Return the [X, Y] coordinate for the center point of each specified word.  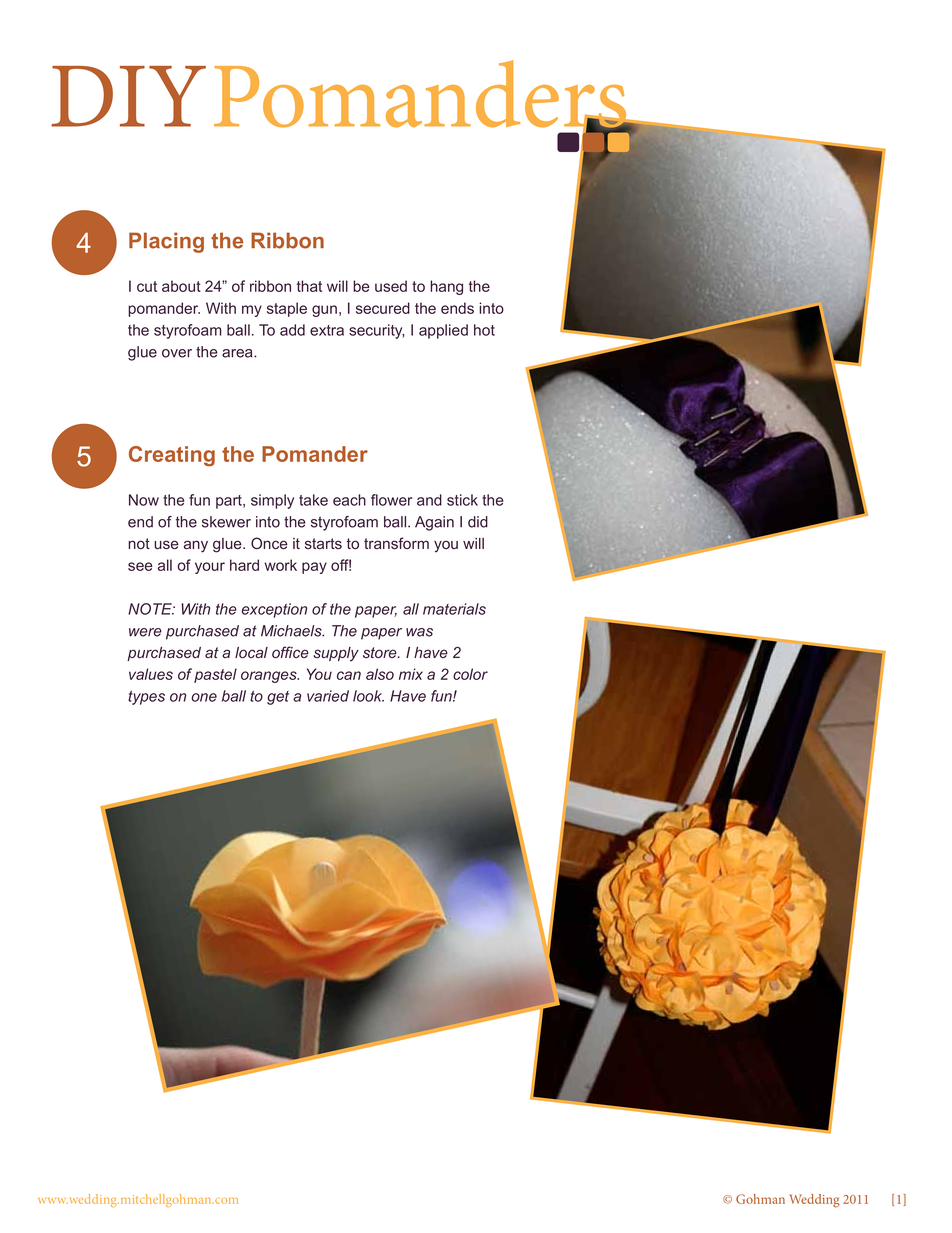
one [204, 697]
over [177, 353]
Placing [166, 242]
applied [443, 331]
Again [434, 523]
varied [328, 696]
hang [446, 287]
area [238, 353]
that [309, 286]
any [196, 546]
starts [323, 543]
